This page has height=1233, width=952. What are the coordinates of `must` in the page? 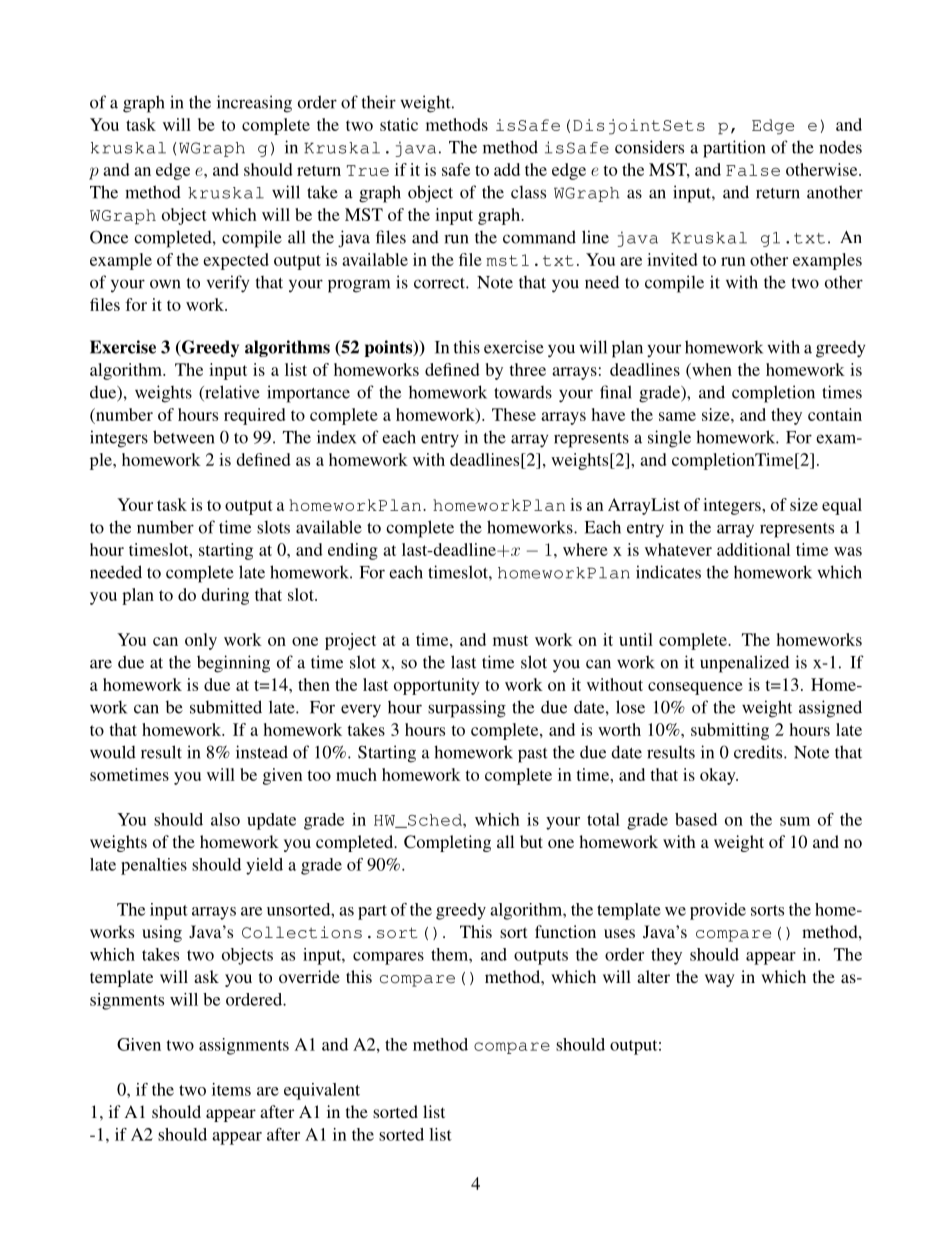 It's located at (510, 640).
